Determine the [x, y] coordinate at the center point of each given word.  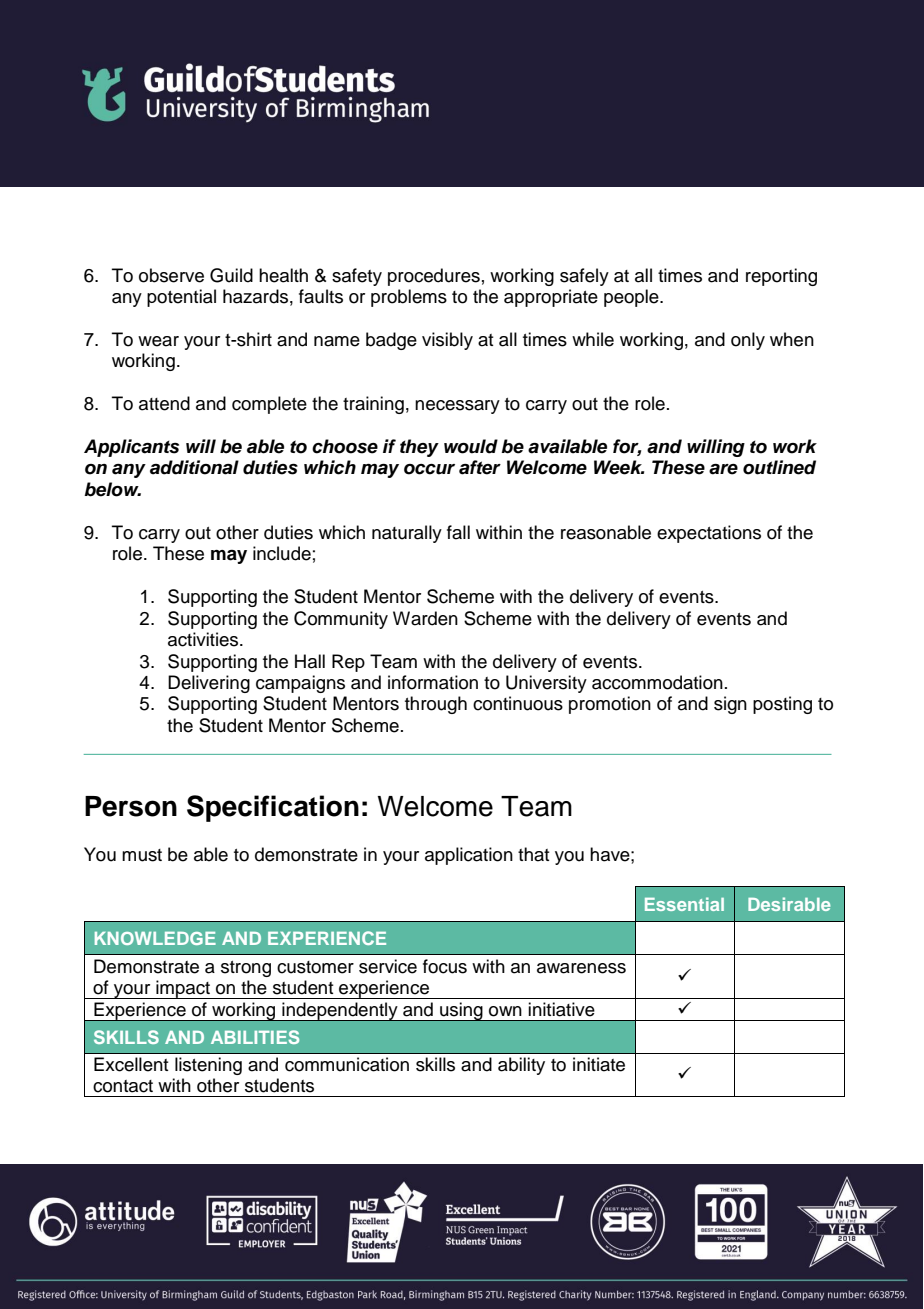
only [748, 341]
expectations [709, 534]
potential [181, 298]
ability [521, 1066]
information [433, 682]
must [142, 855]
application [469, 856]
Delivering [209, 684]
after [480, 467]
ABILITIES [255, 1037]
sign [730, 705]
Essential [684, 904]
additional [194, 467]
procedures [434, 277]
